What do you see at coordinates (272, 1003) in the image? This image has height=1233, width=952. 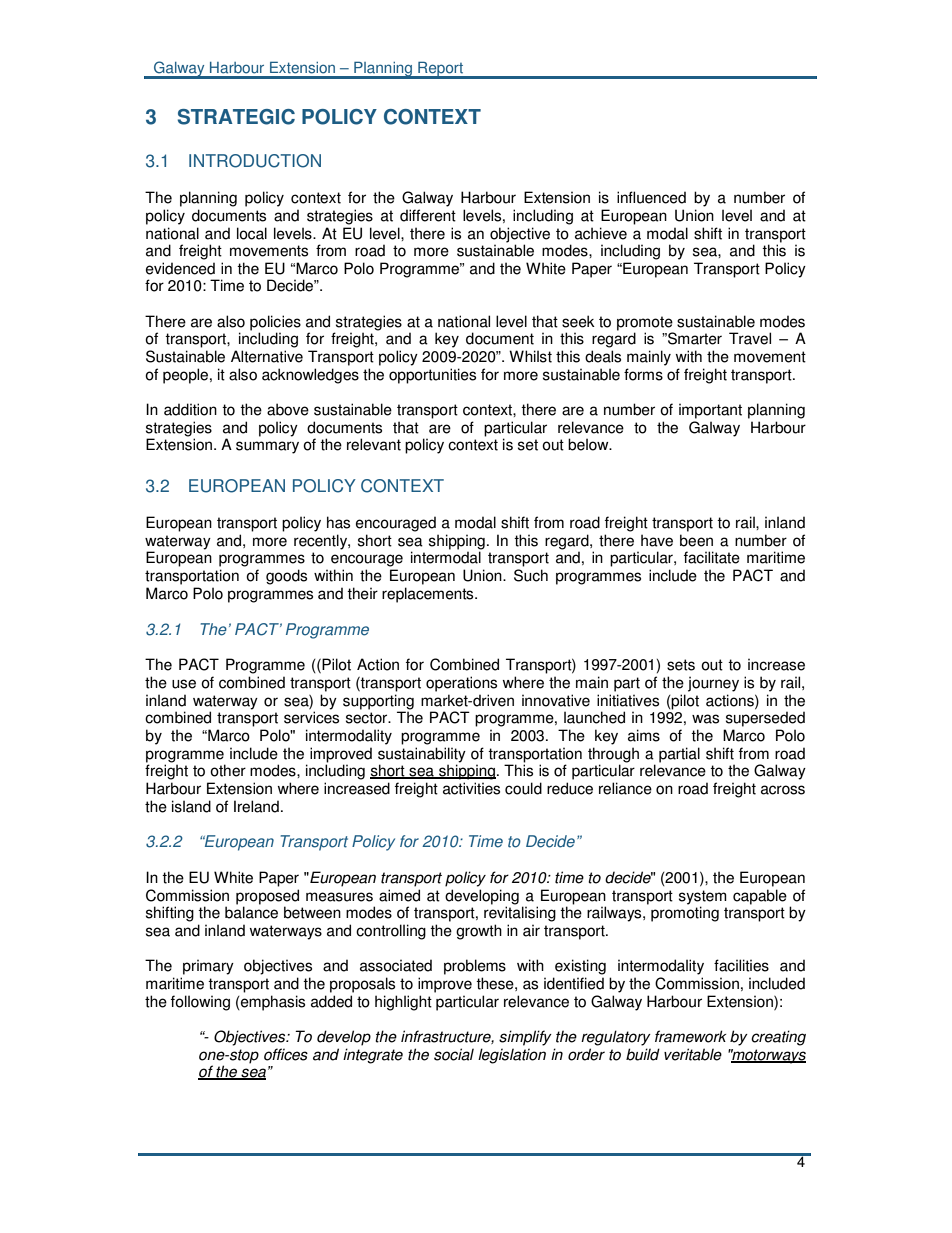 I see `emphasis` at bounding box center [272, 1003].
